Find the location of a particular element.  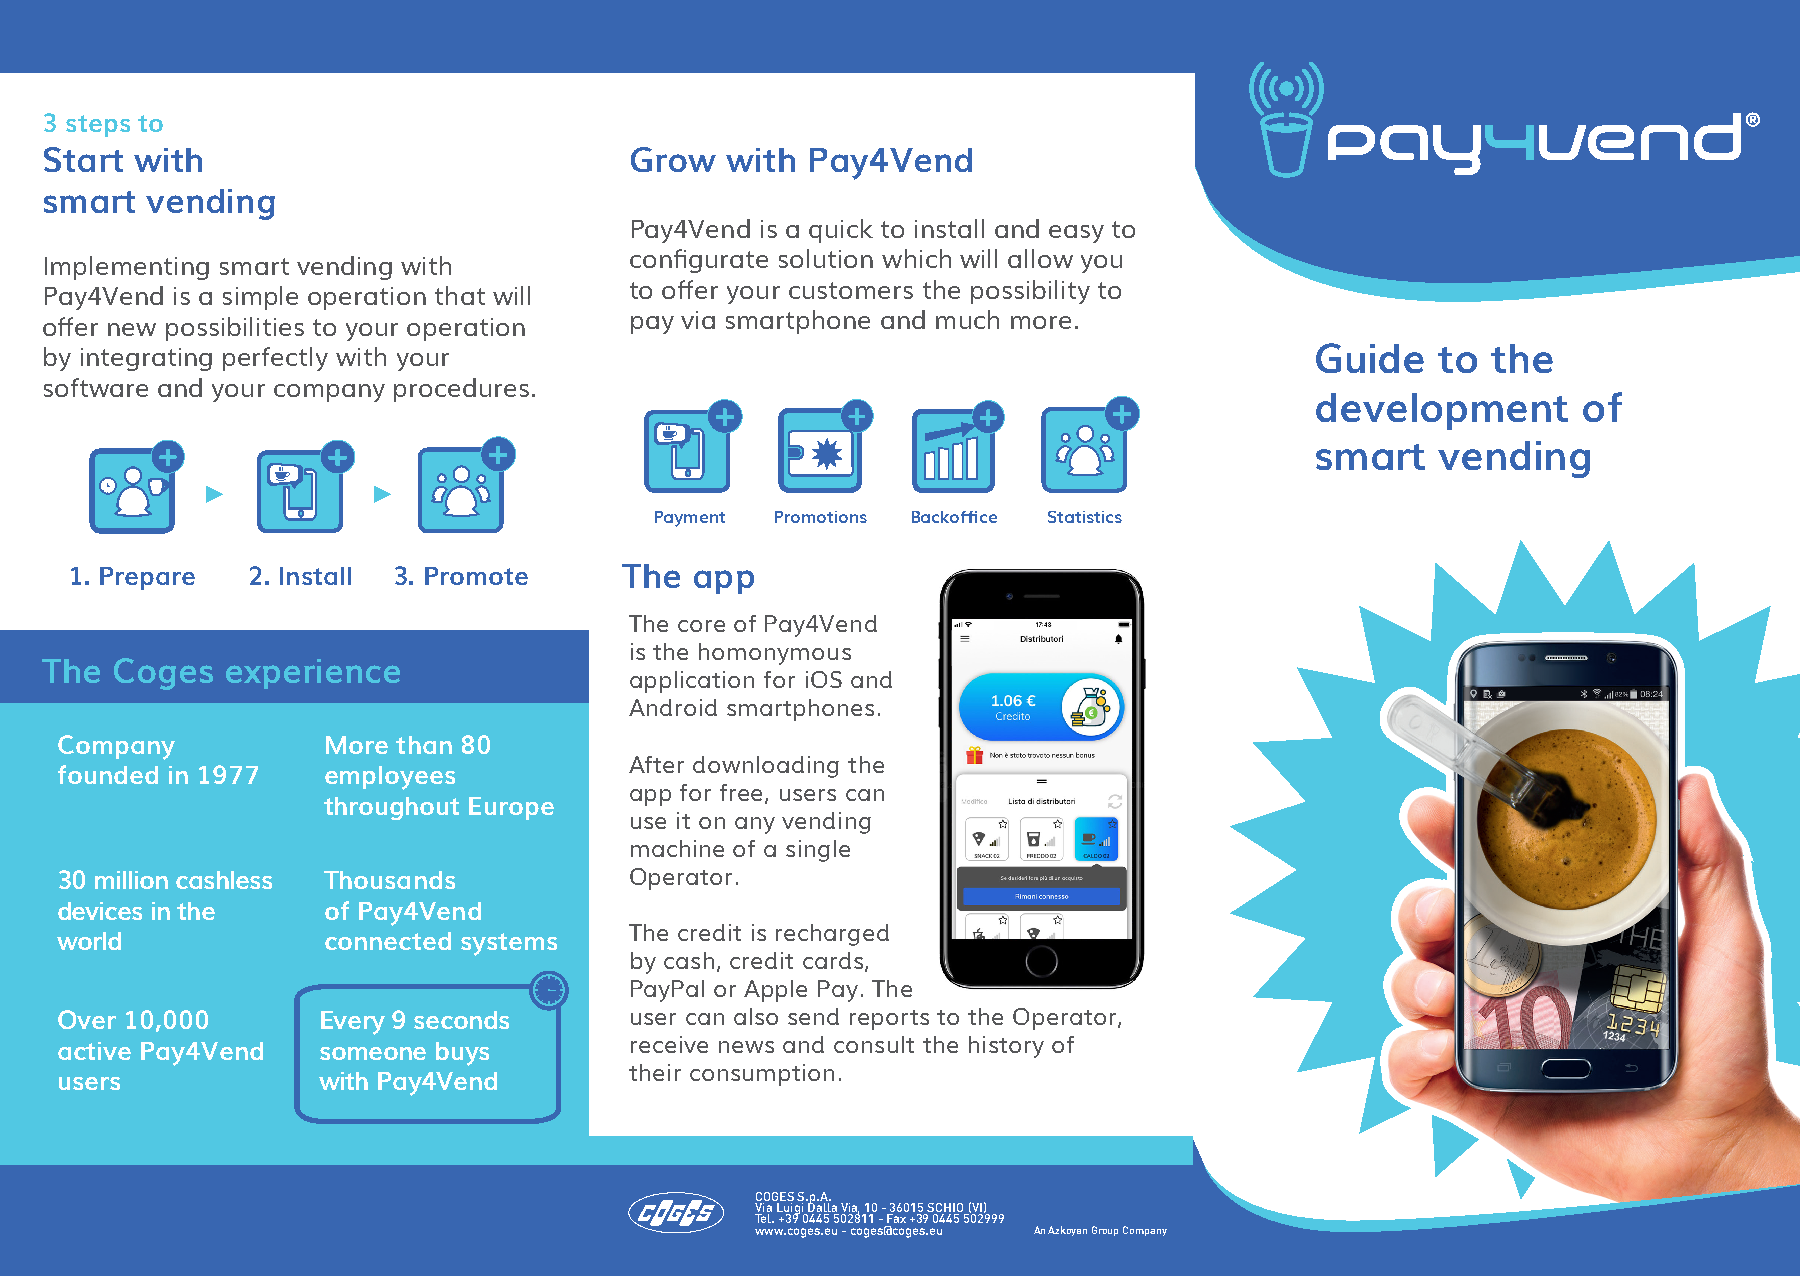

connected is located at coordinates (388, 941).
